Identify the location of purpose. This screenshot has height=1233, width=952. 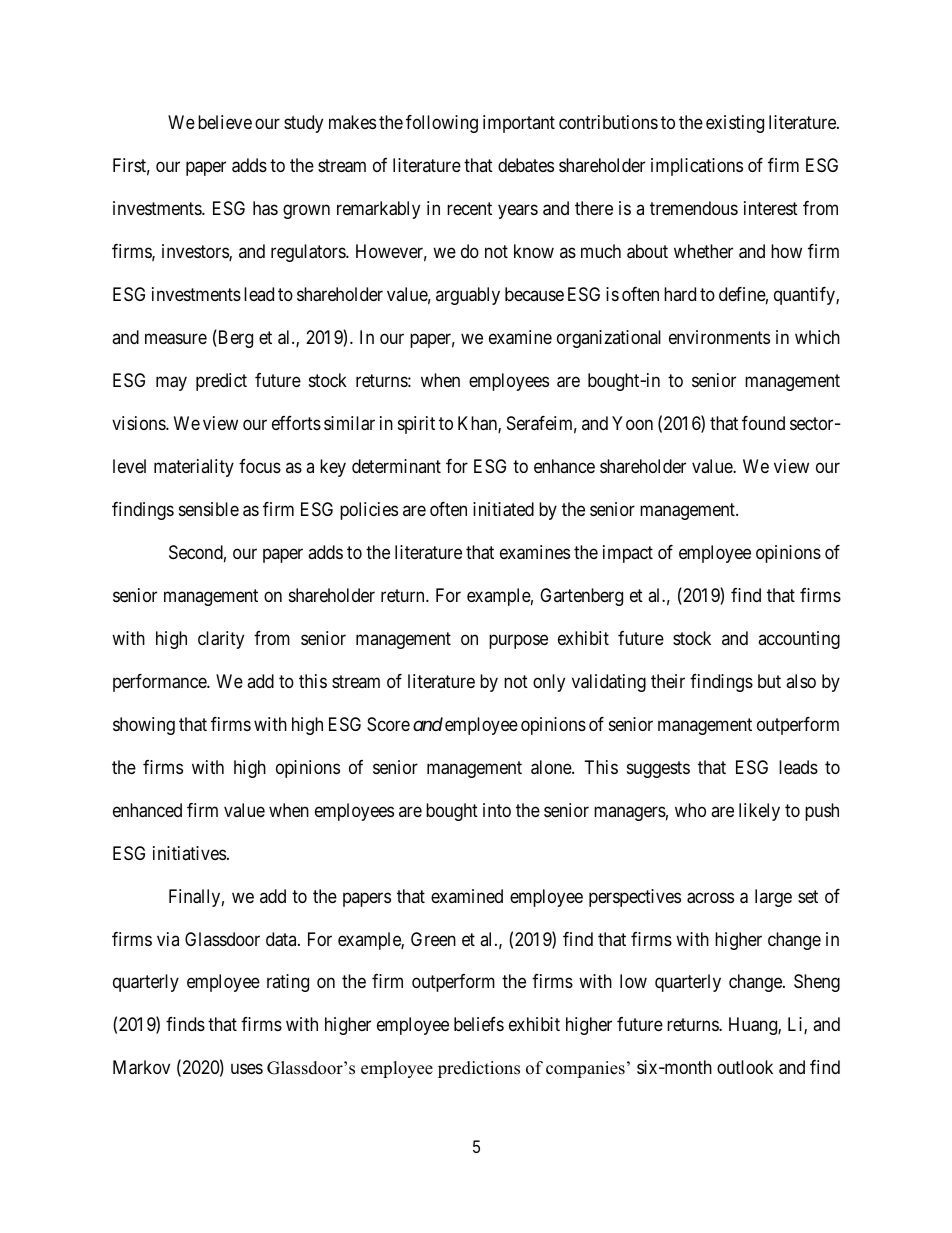
(518, 641).
